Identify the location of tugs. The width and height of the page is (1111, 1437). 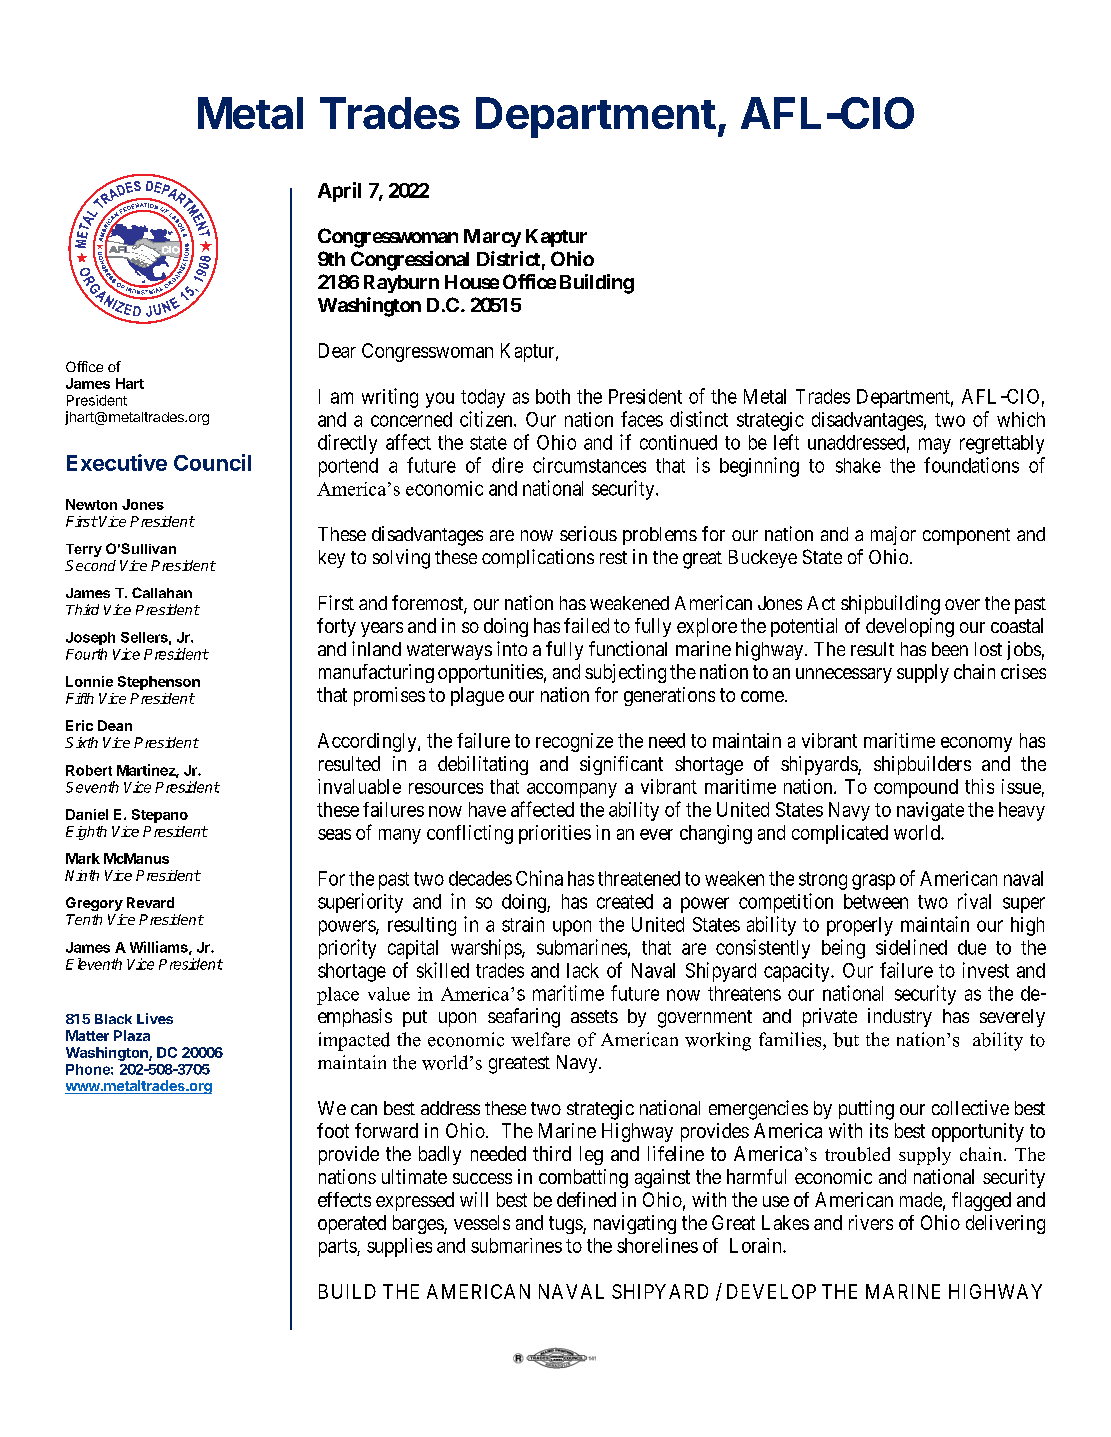
(566, 1225).
